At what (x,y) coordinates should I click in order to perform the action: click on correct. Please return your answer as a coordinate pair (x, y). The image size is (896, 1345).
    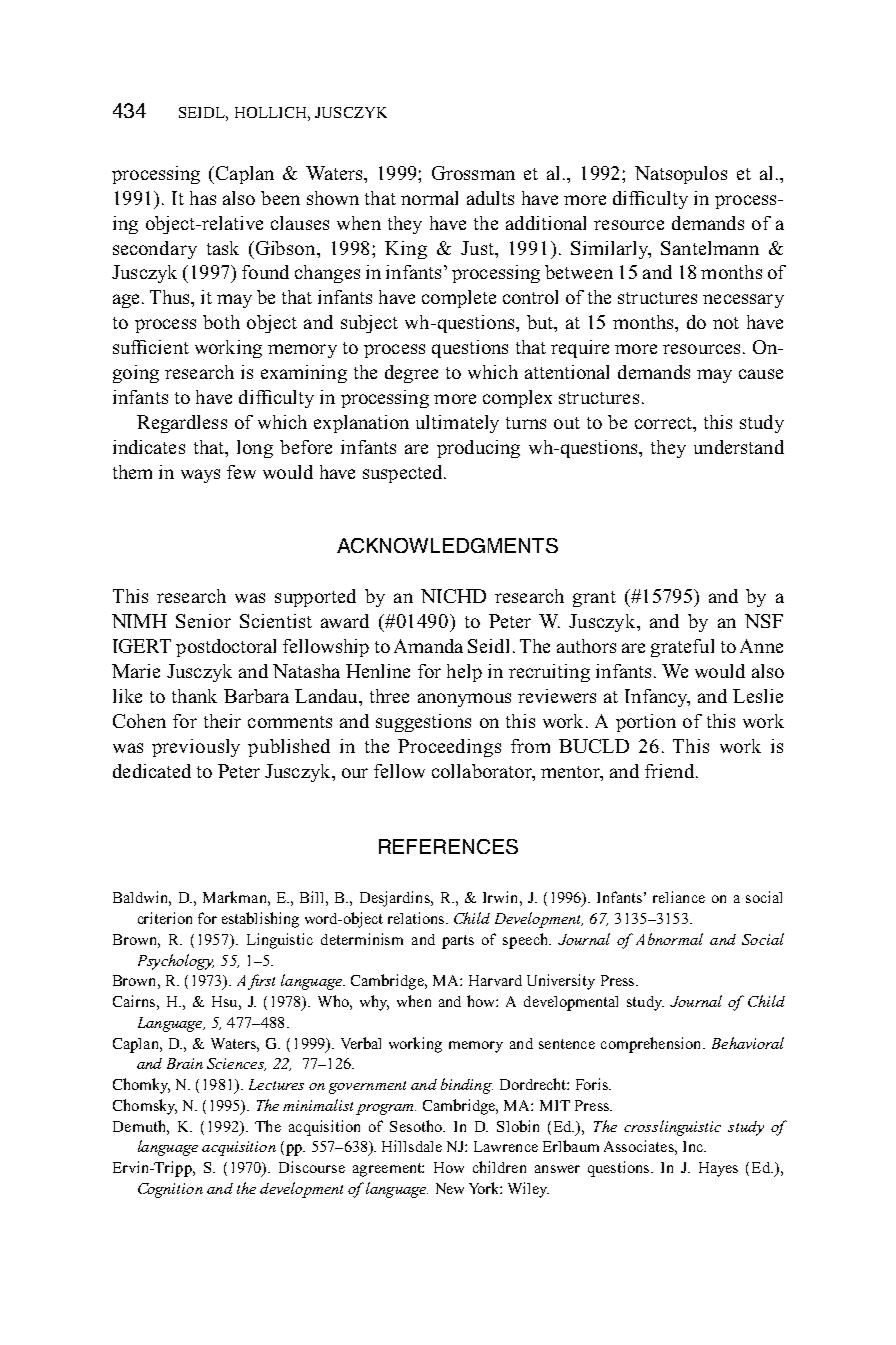
    Looking at the image, I should click on (664, 423).
